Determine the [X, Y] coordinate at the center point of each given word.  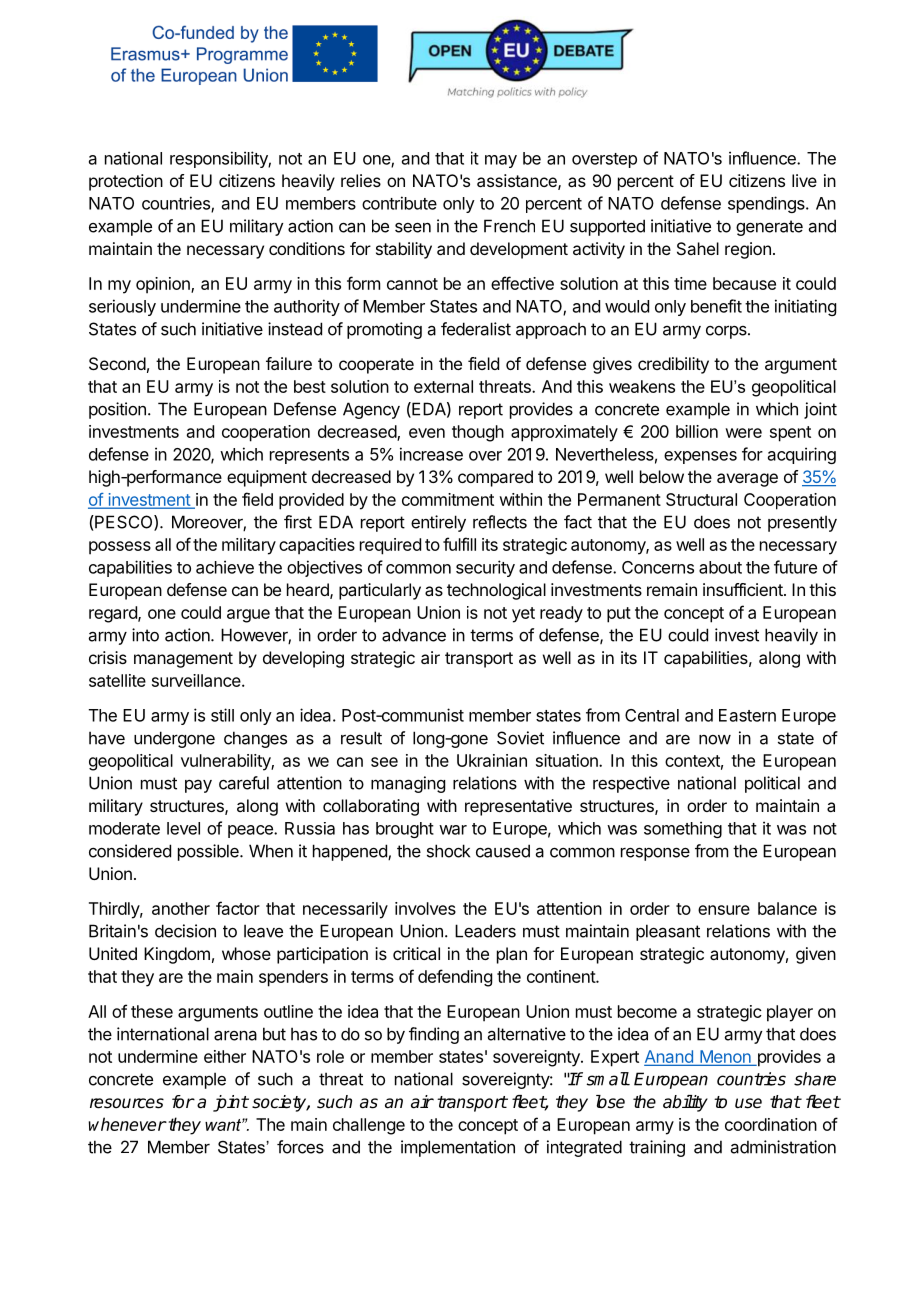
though [478, 433]
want [224, 1125]
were [743, 433]
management [183, 660]
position [117, 410]
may [501, 161]
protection [126, 182]
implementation [458, 1148]
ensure [724, 910]
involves [425, 908]
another [181, 908]
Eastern [747, 715]
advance [414, 635]
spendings [767, 204]
